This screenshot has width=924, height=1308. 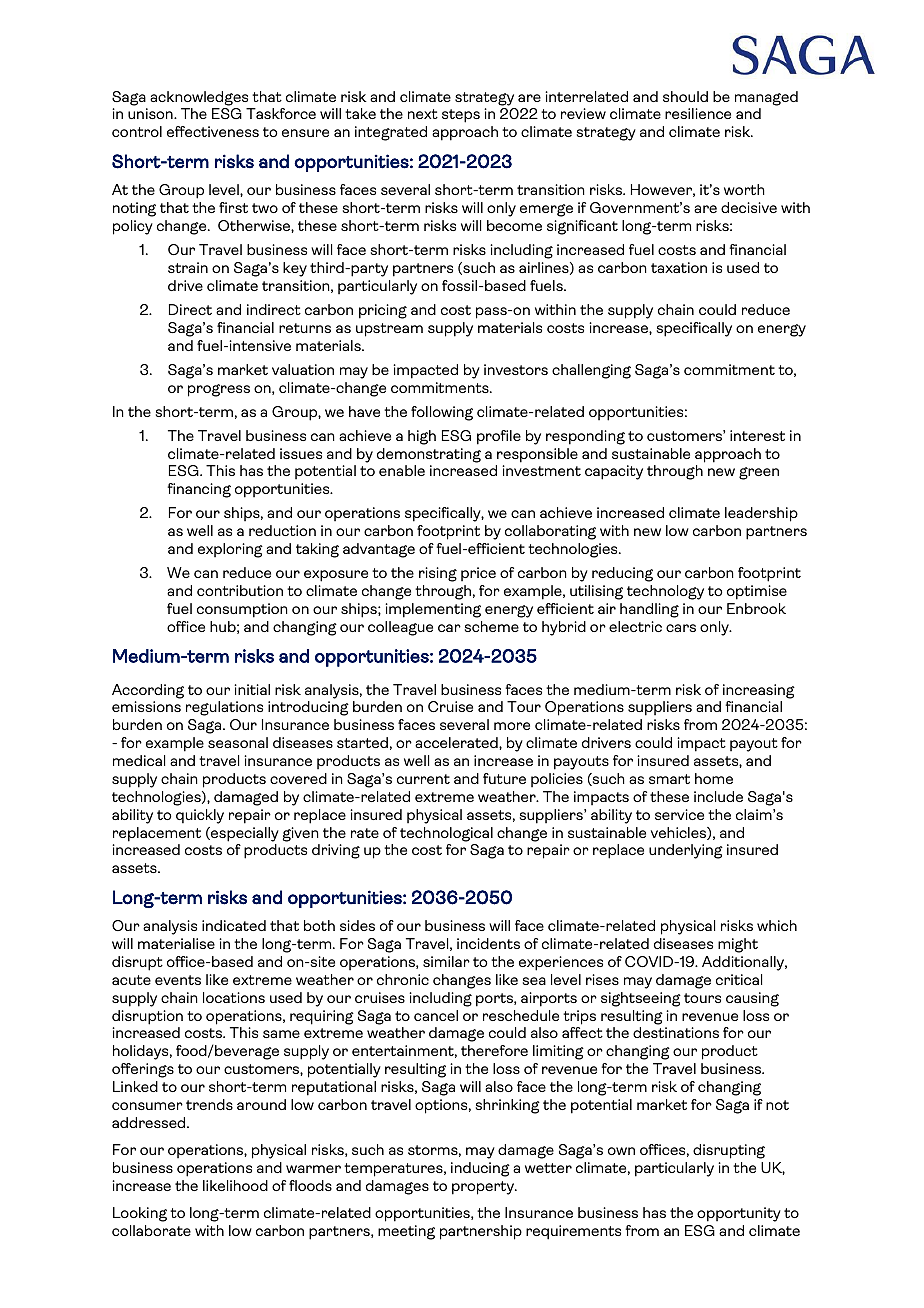 I want to click on effectiveness, so click(x=213, y=131).
